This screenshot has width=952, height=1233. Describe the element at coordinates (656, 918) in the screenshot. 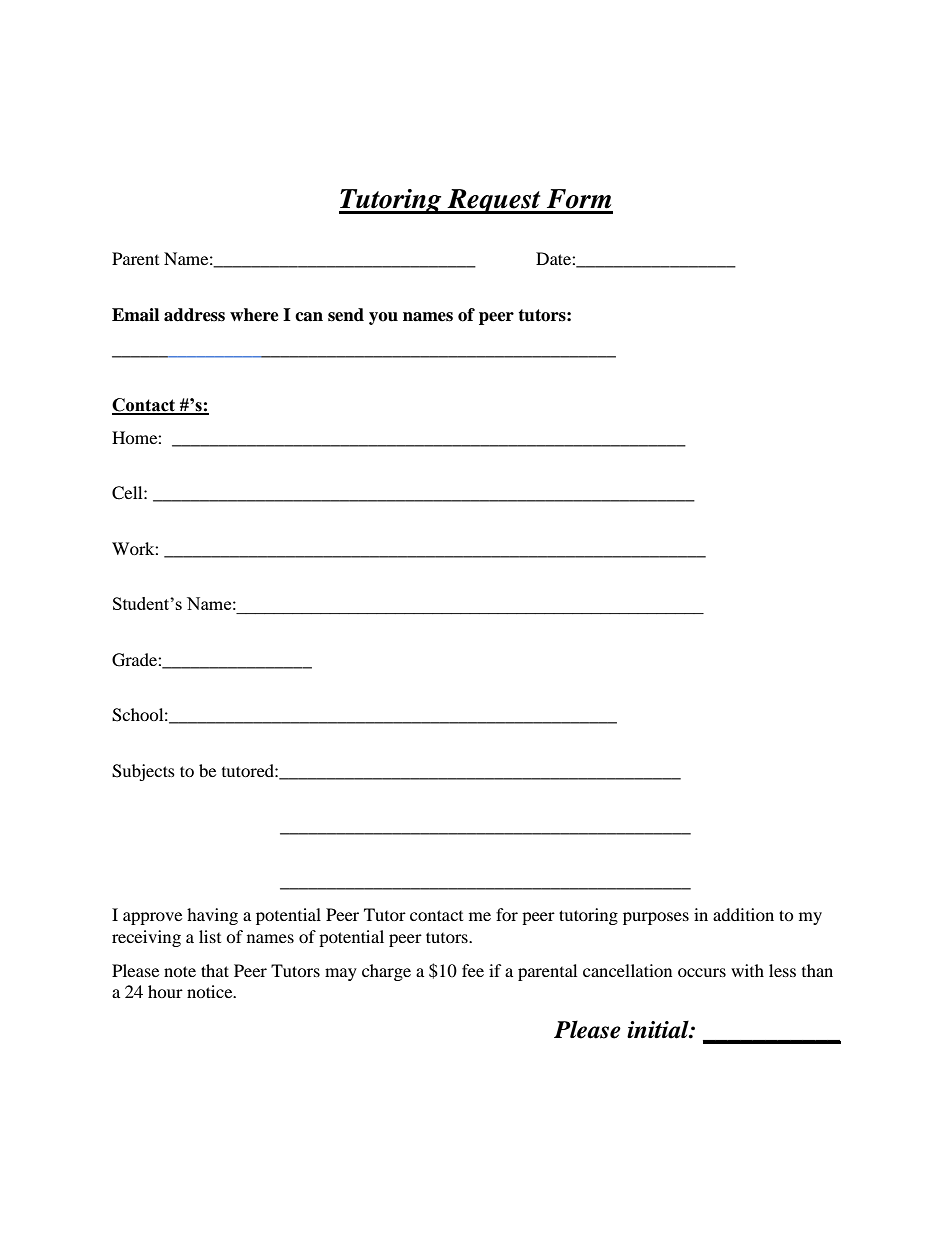

I see `purposes` at that location.
